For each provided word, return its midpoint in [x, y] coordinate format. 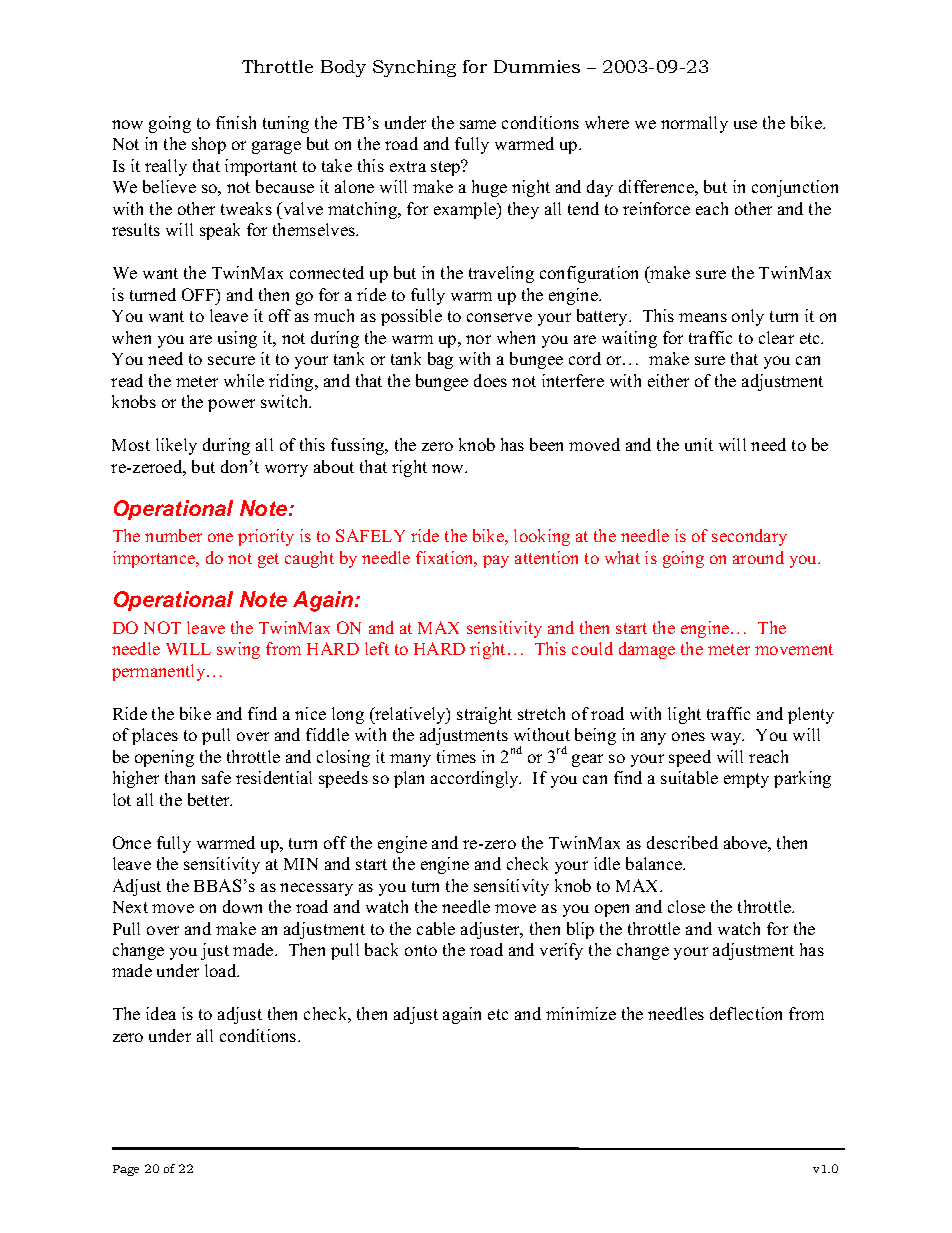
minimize [581, 1013]
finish [236, 122]
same [478, 124]
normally [694, 124]
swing [238, 650]
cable [436, 928]
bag [440, 360]
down [242, 906]
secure [231, 360]
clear [776, 337]
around [758, 557]
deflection [746, 1013]
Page [126, 1170]
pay [496, 561]
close [686, 906]
